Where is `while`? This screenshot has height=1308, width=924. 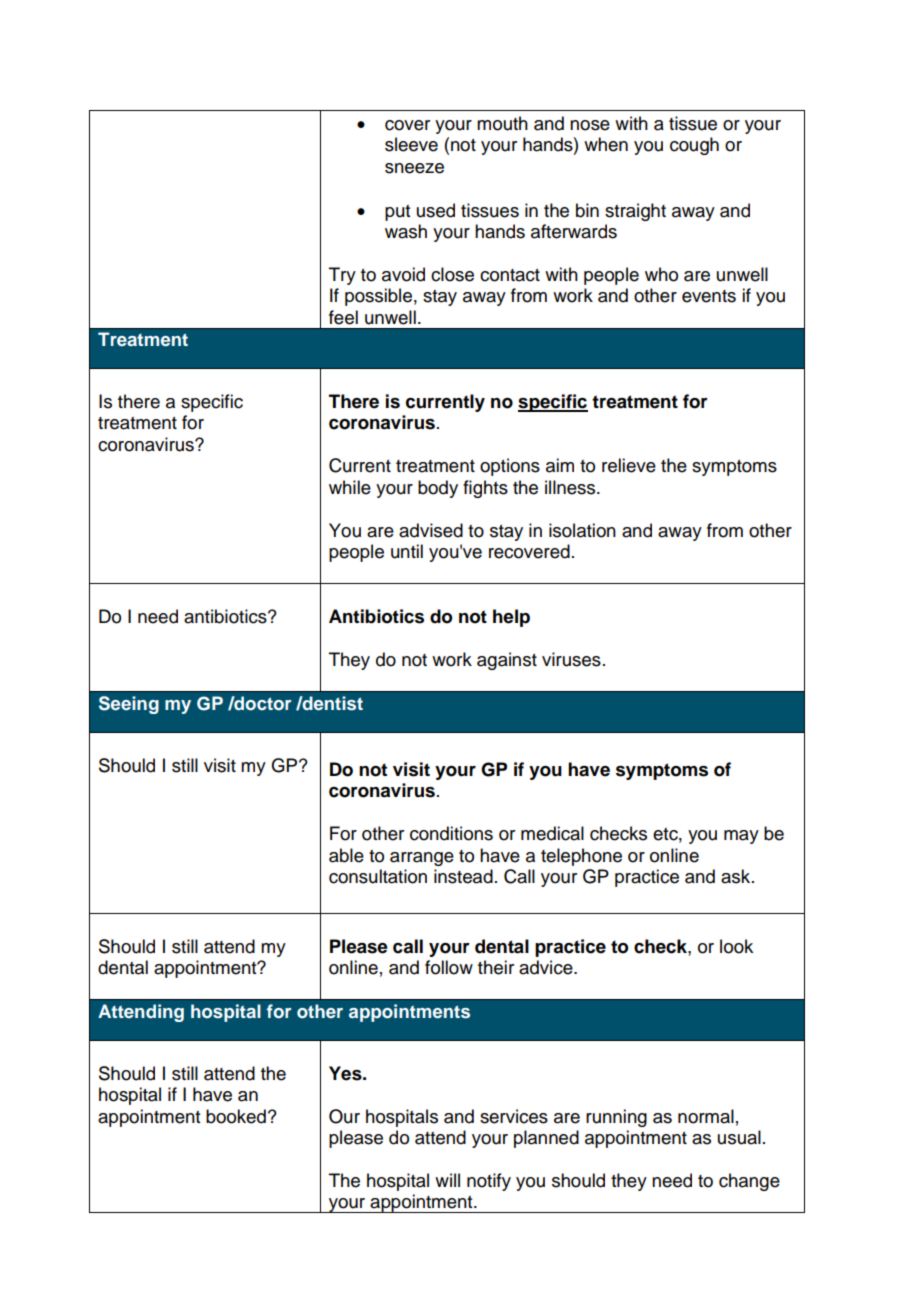
while is located at coordinates (350, 487).
